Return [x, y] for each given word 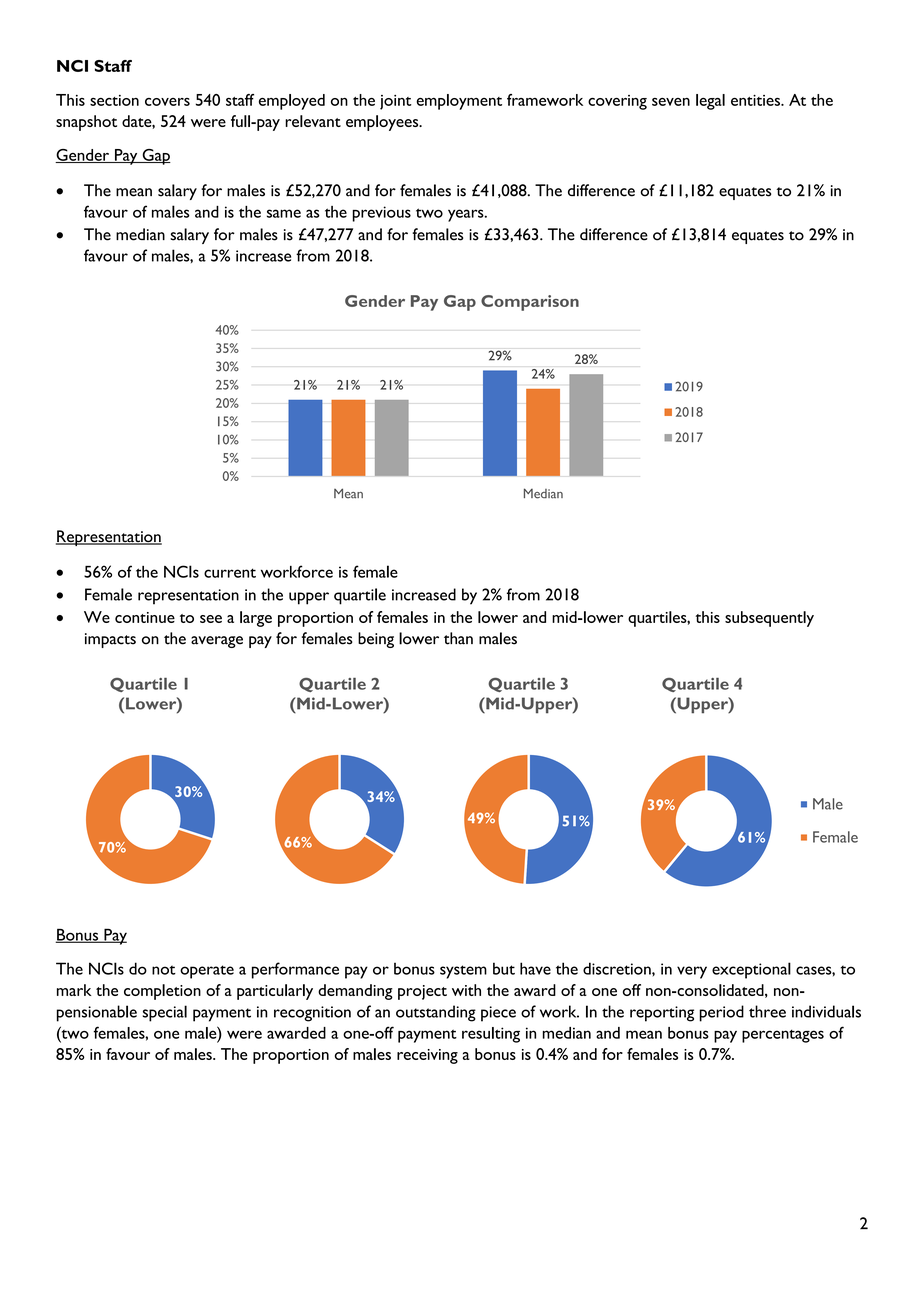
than [458, 638]
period [721, 1013]
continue [145, 617]
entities [756, 100]
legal [710, 102]
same [284, 213]
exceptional [751, 970]
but [504, 968]
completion [162, 992]
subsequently [769, 619]
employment [459, 102]
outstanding [436, 1013]
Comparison [530, 303]
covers [167, 102]
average [217, 642]
